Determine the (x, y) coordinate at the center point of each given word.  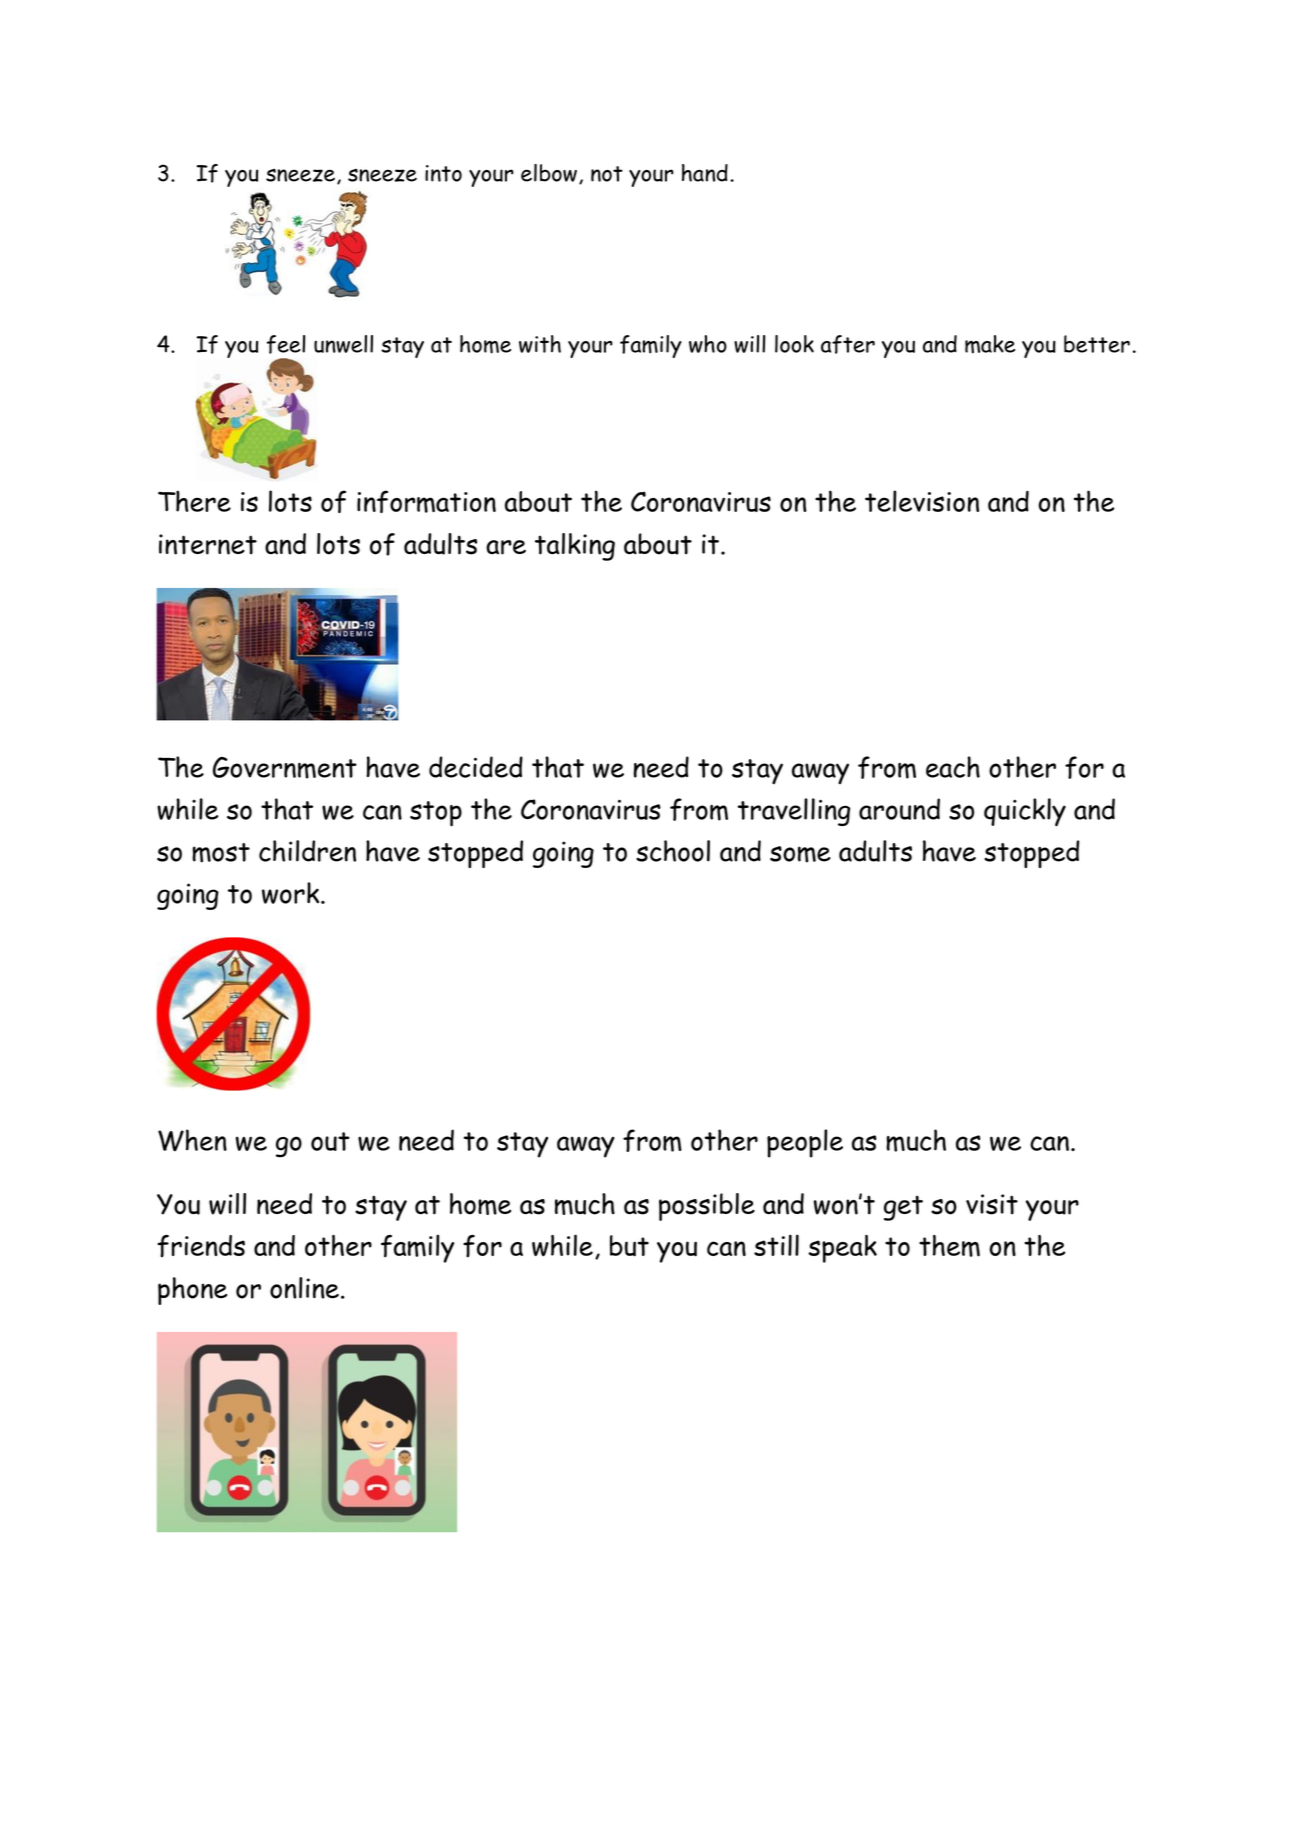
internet (208, 544)
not (607, 174)
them (949, 1246)
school (673, 851)
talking (575, 547)
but (629, 1246)
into (443, 173)
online (304, 1288)
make (990, 344)
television (922, 501)
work (292, 893)
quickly (1025, 812)
